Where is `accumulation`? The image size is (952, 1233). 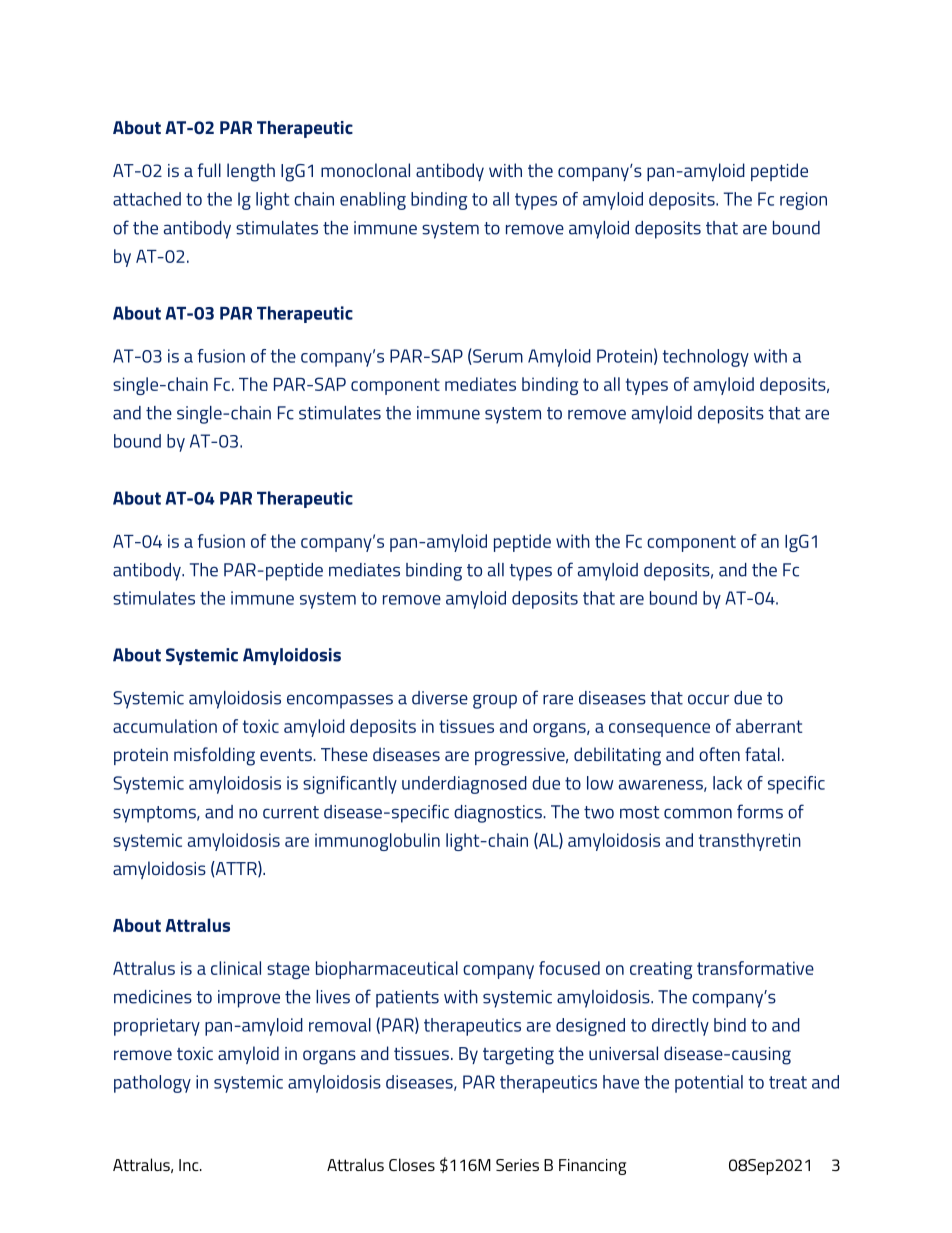 accumulation is located at coordinates (165, 726).
